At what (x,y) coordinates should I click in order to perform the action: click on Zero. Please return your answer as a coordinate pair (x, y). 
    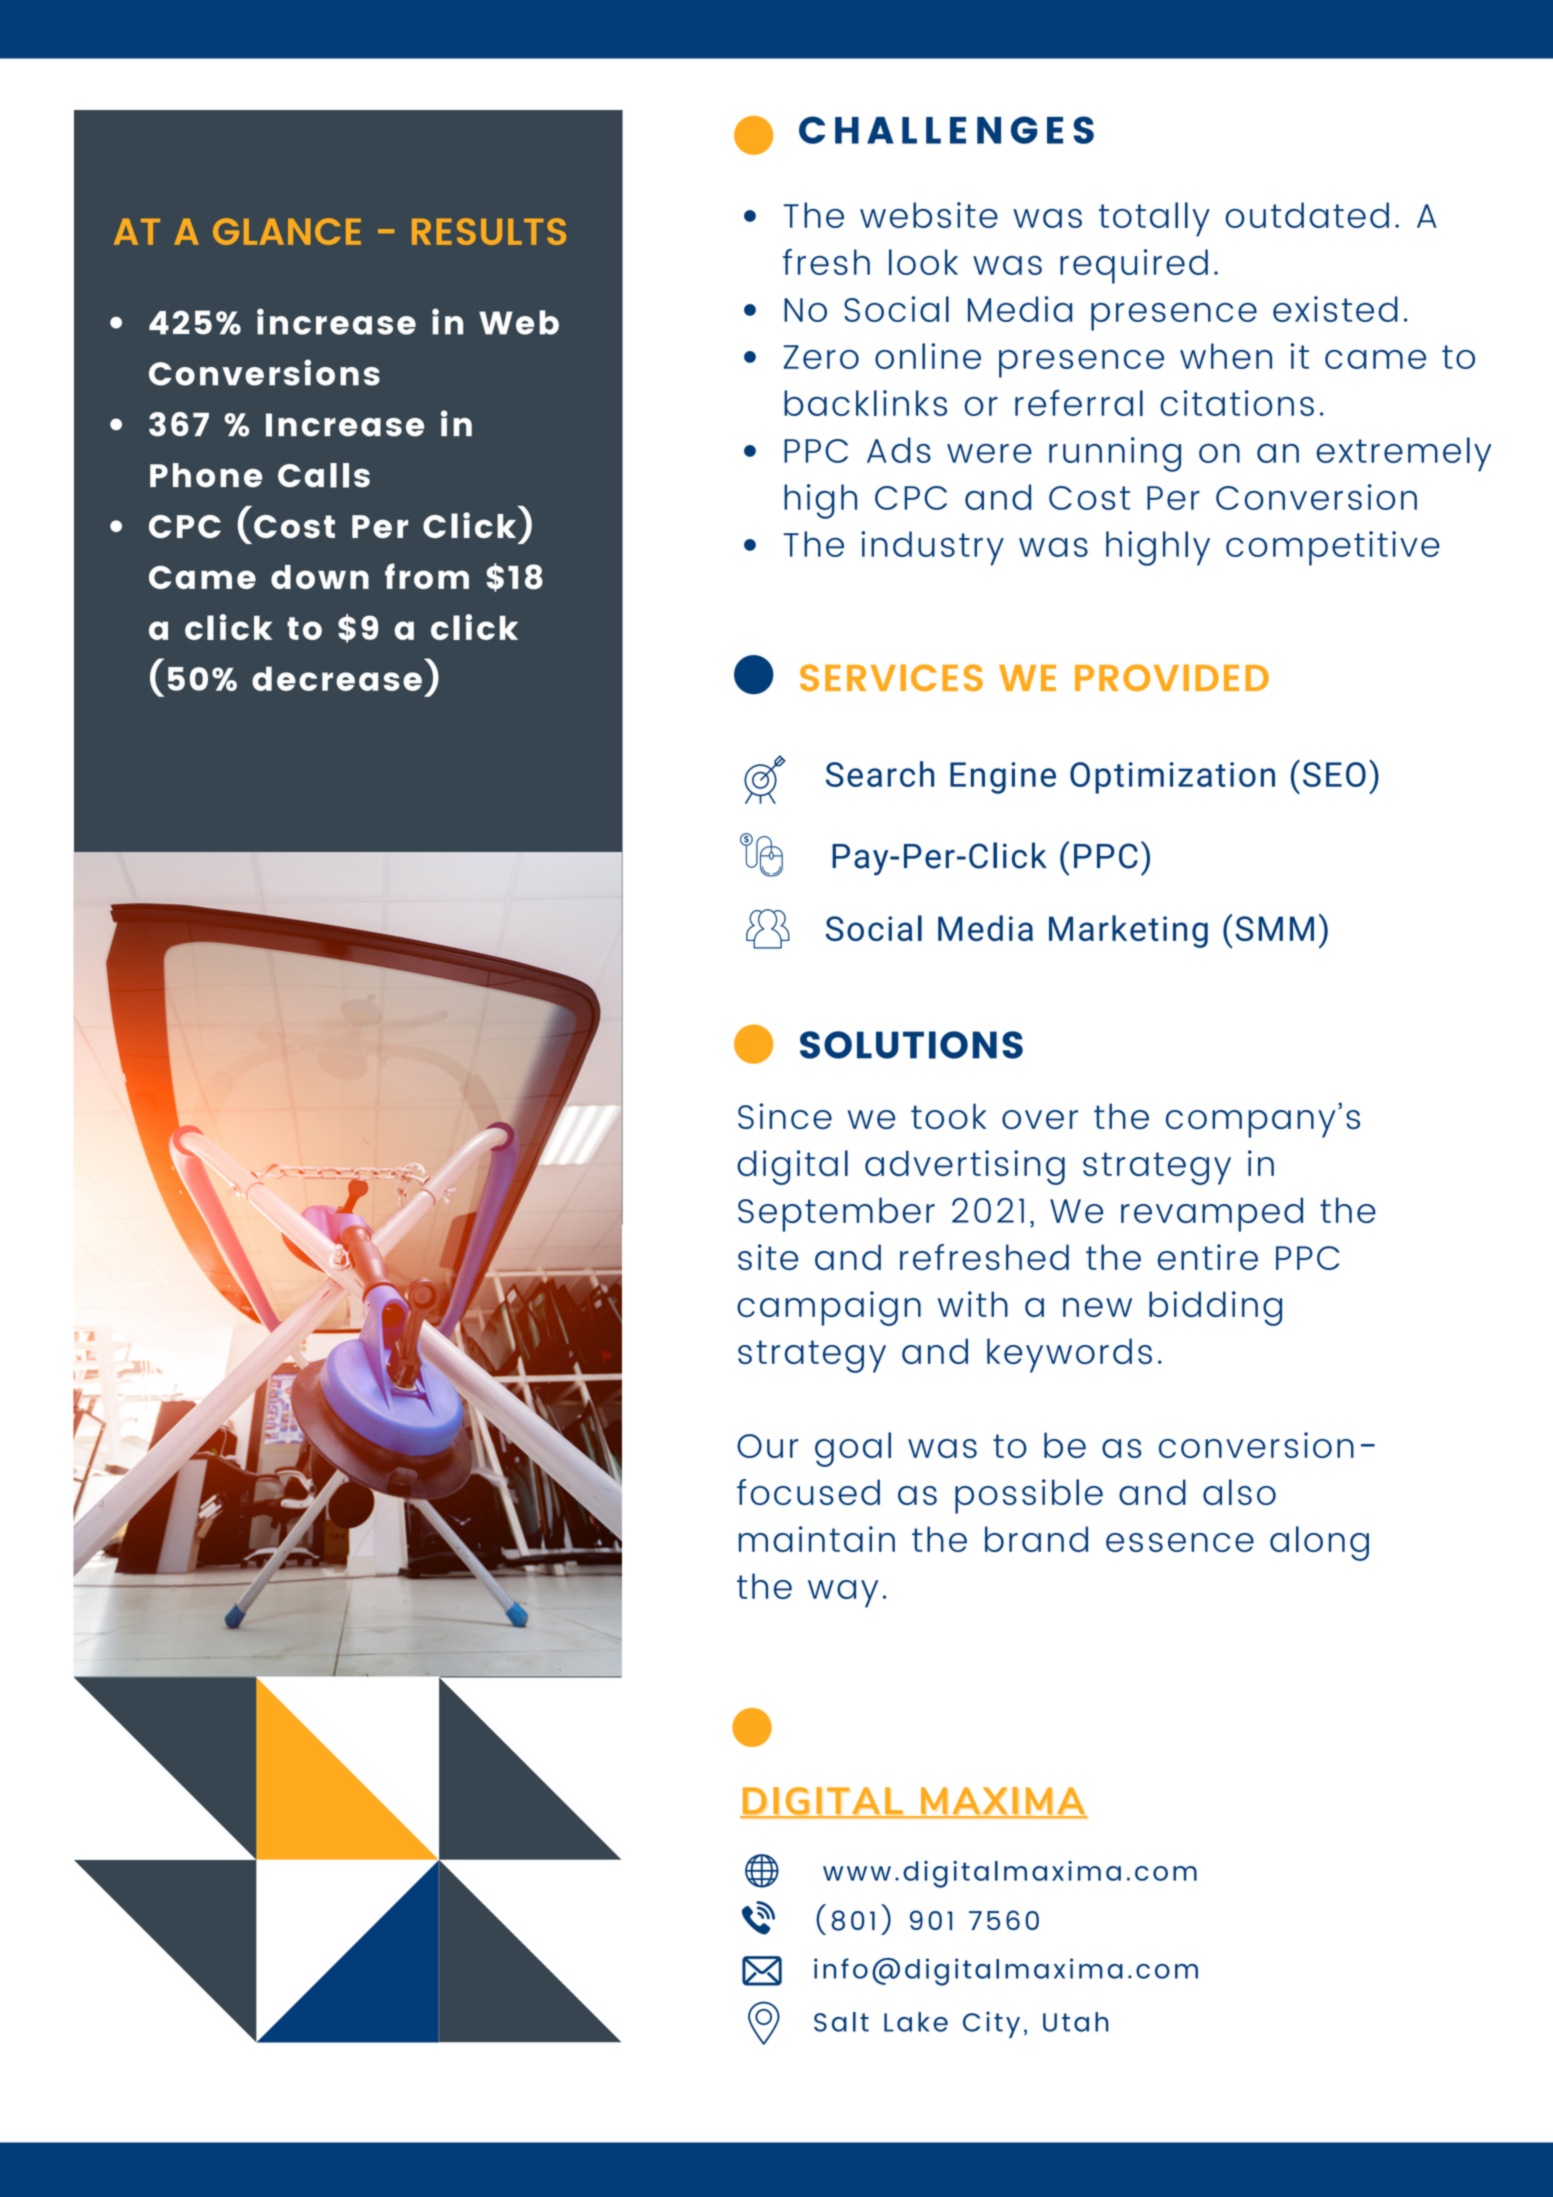
    Looking at the image, I should click on (821, 357).
